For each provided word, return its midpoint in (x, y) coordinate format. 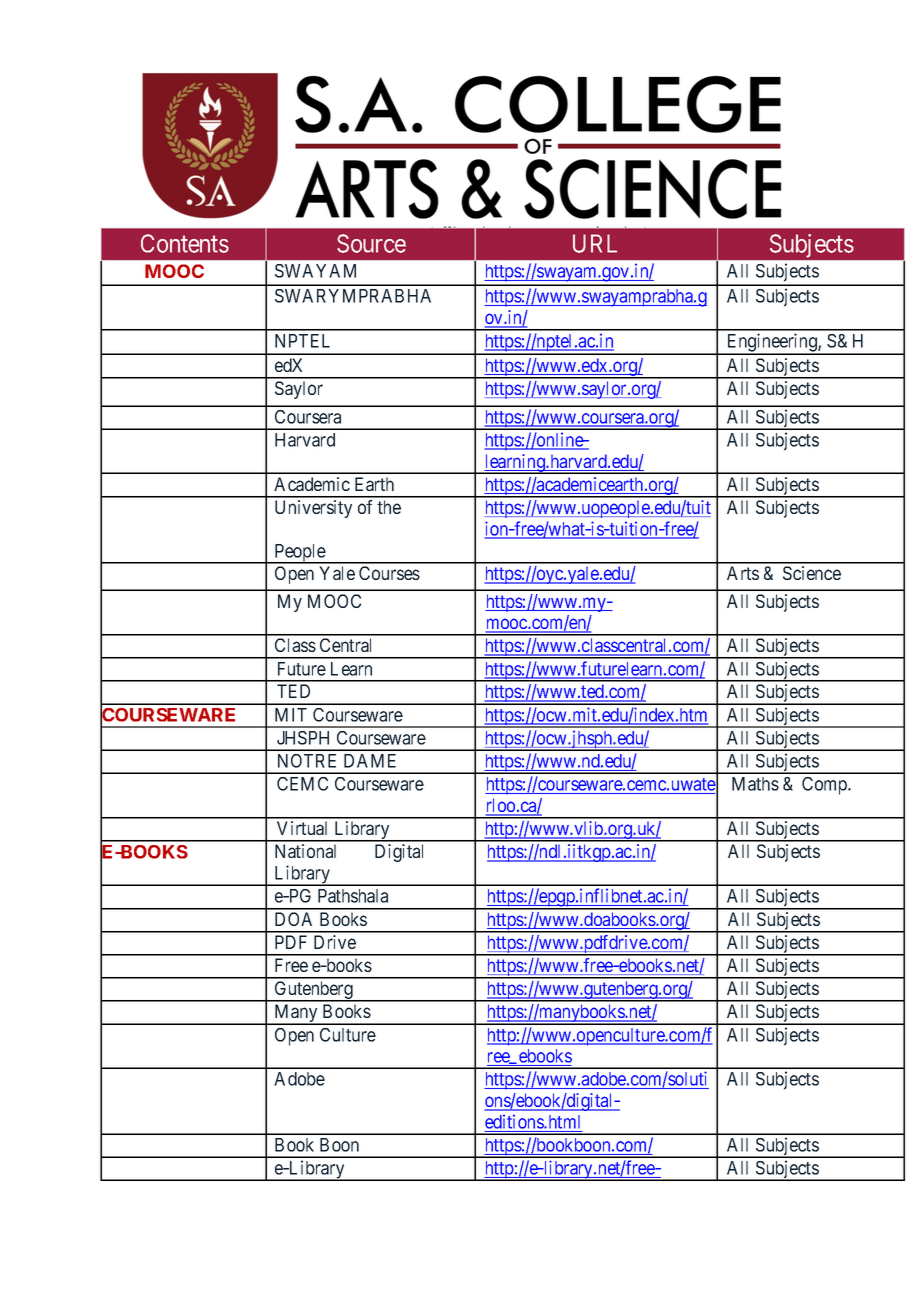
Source (371, 243)
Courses (389, 573)
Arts (743, 573)
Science (812, 573)
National (305, 851)
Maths (755, 784)
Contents (185, 243)
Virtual (302, 828)
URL (595, 243)
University (313, 509)
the (389, 507)
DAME (370, 761)
